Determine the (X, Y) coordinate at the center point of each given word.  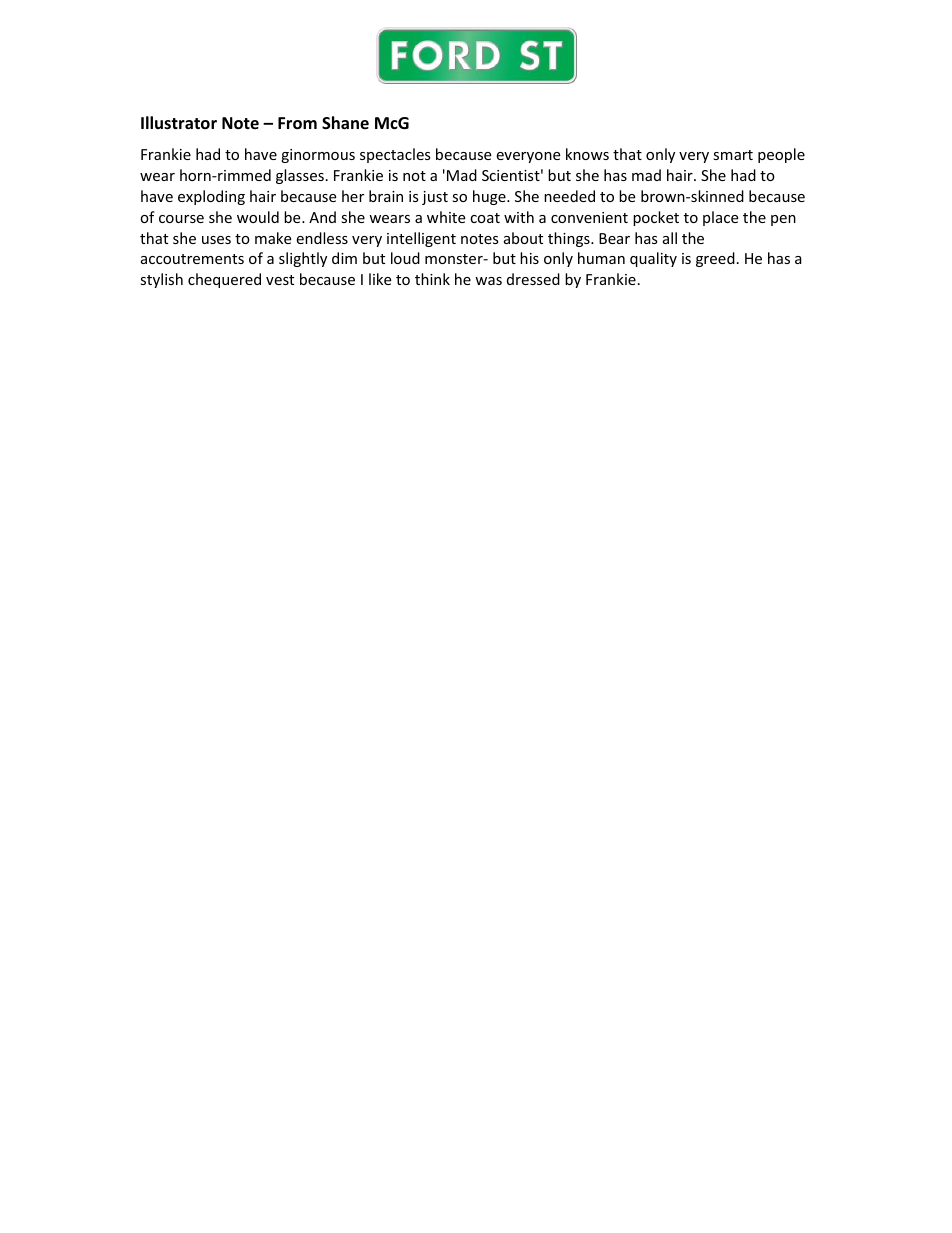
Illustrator (179, 123)
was (488, 281)
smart (733, 155)
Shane (345, 122)
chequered (224, 280)
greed (715, 259)
